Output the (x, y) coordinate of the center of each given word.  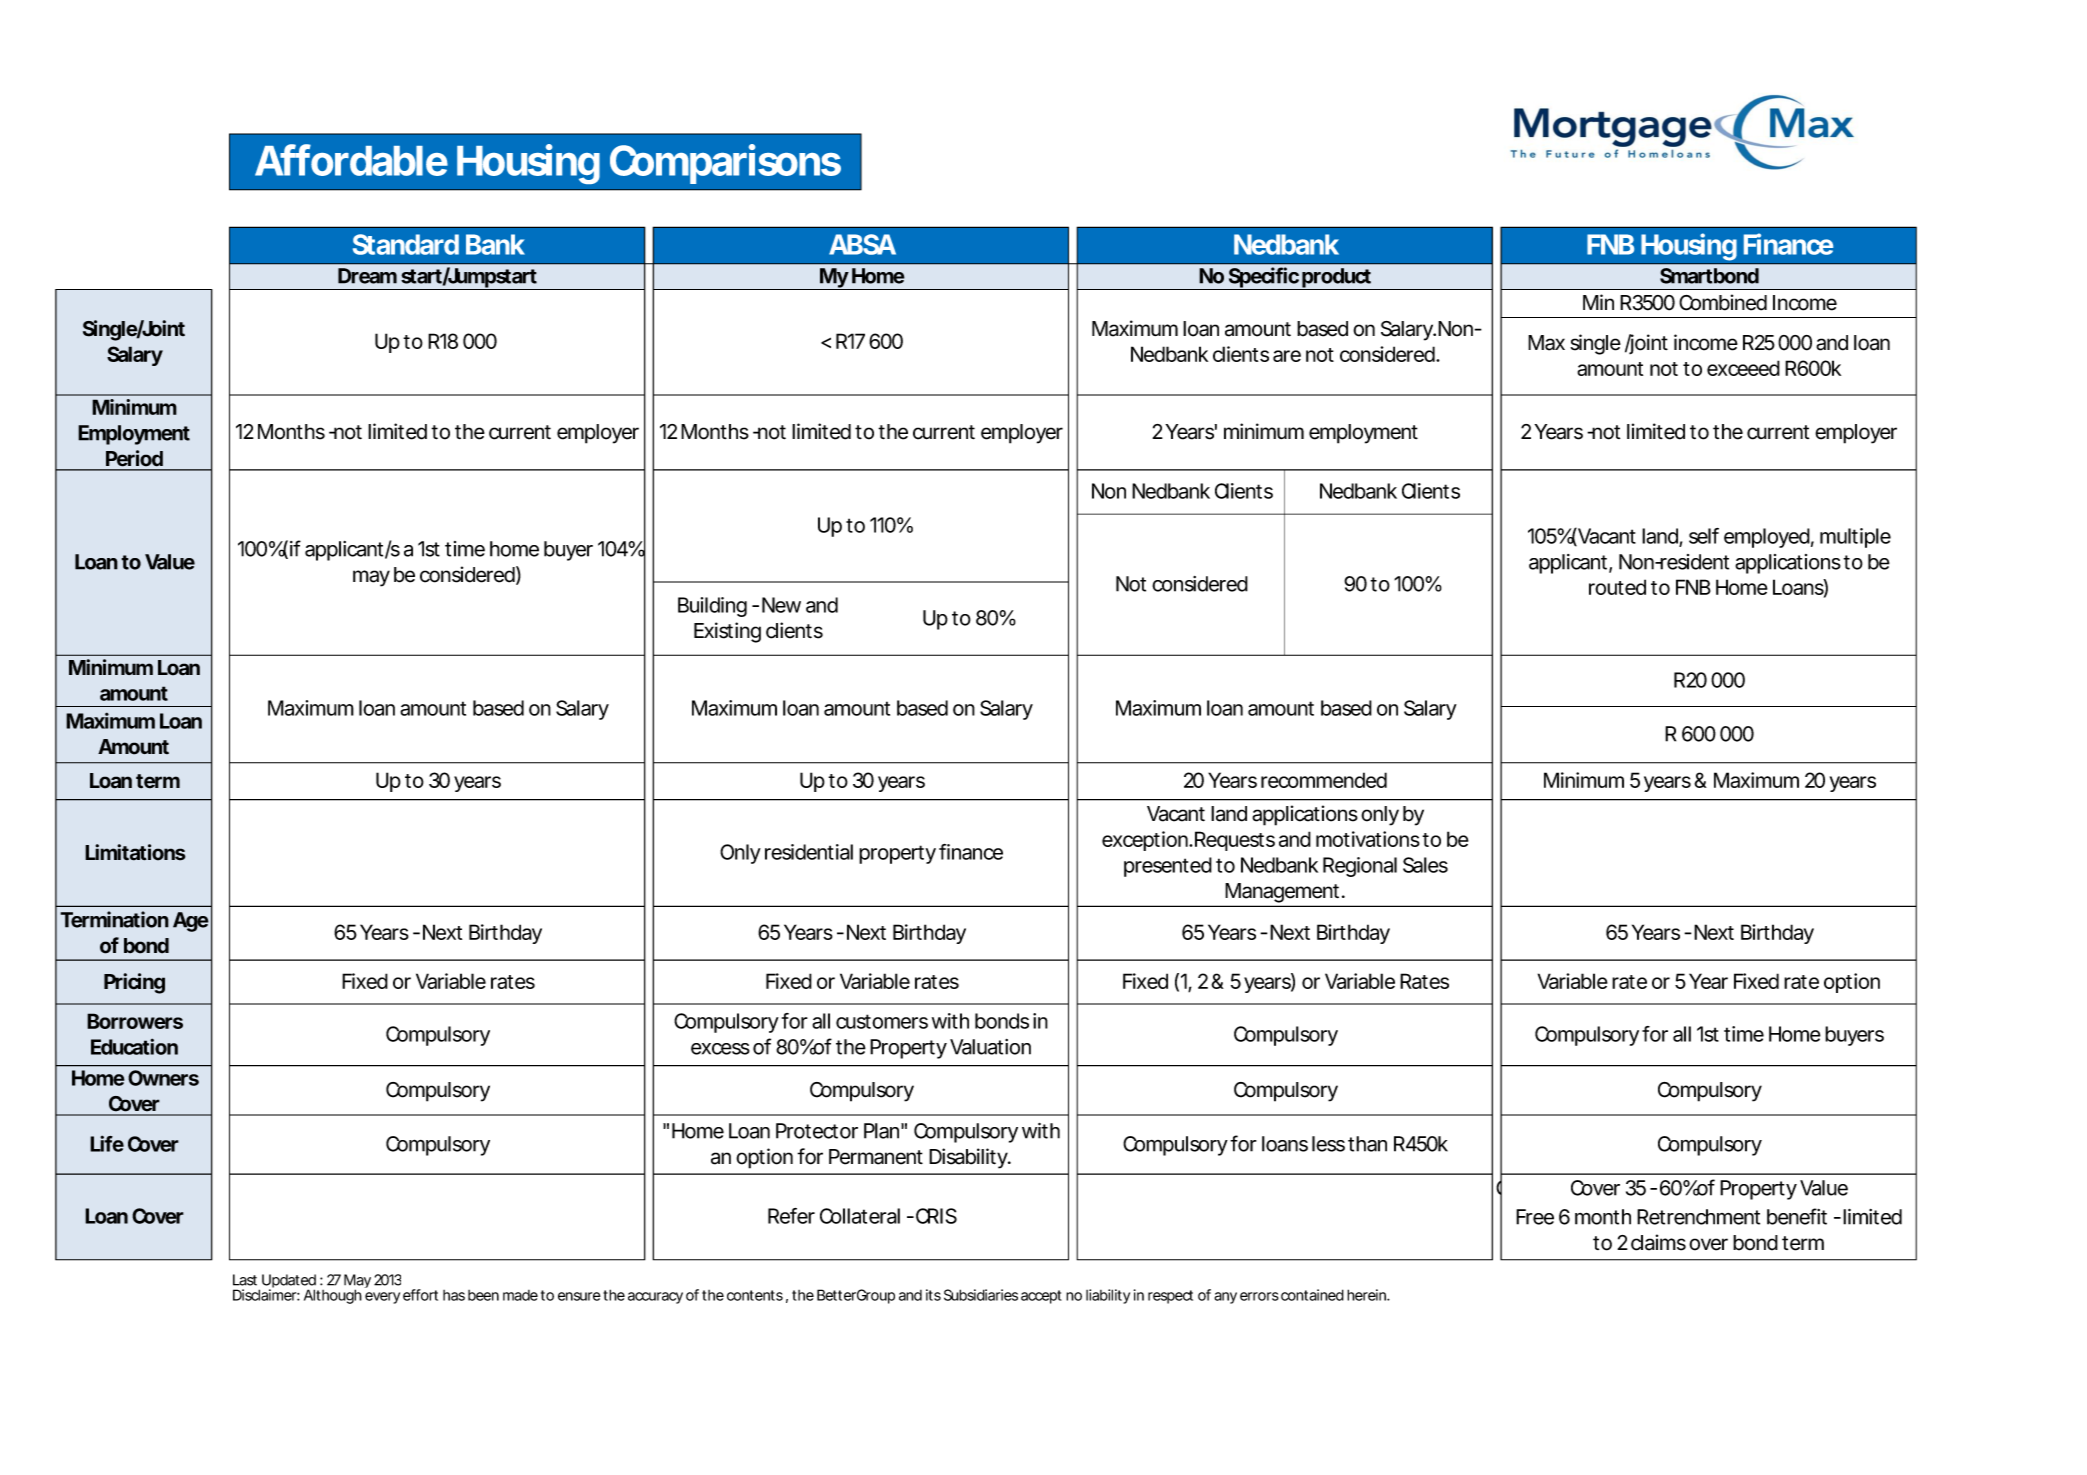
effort (420, 1295)
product (1336, 279)
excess (720, 1049)
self (1704, 536)
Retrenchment (1698, 1217)
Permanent (876, 1157)
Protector (817, 1131)
